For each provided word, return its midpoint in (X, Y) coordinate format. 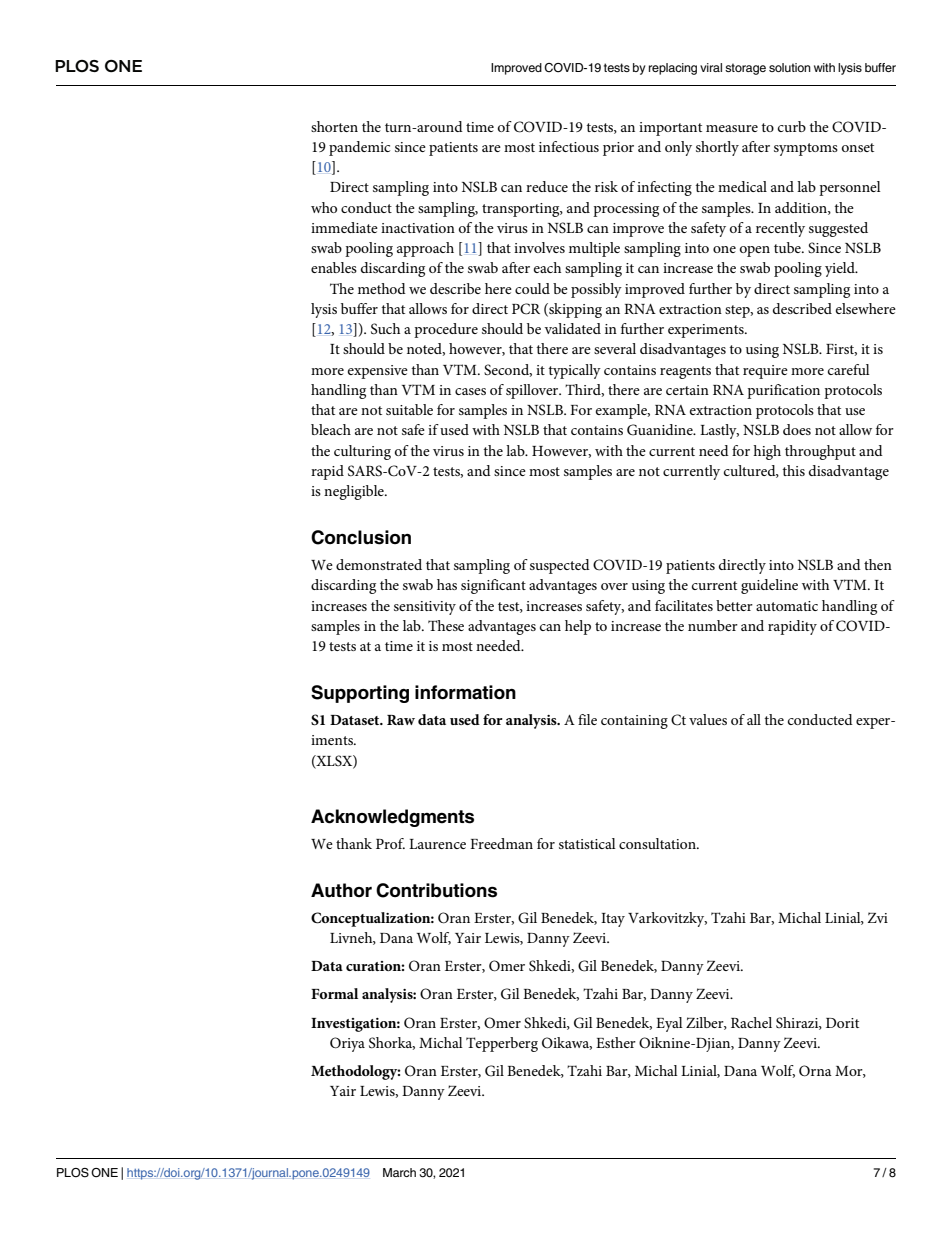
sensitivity (425, 608)
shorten (334, 126)
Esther (616, 1042)
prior (618, 149)
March (399, 1172)
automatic (787, 606)
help (578, 627)
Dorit (842, 1023)
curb (792, 126)
